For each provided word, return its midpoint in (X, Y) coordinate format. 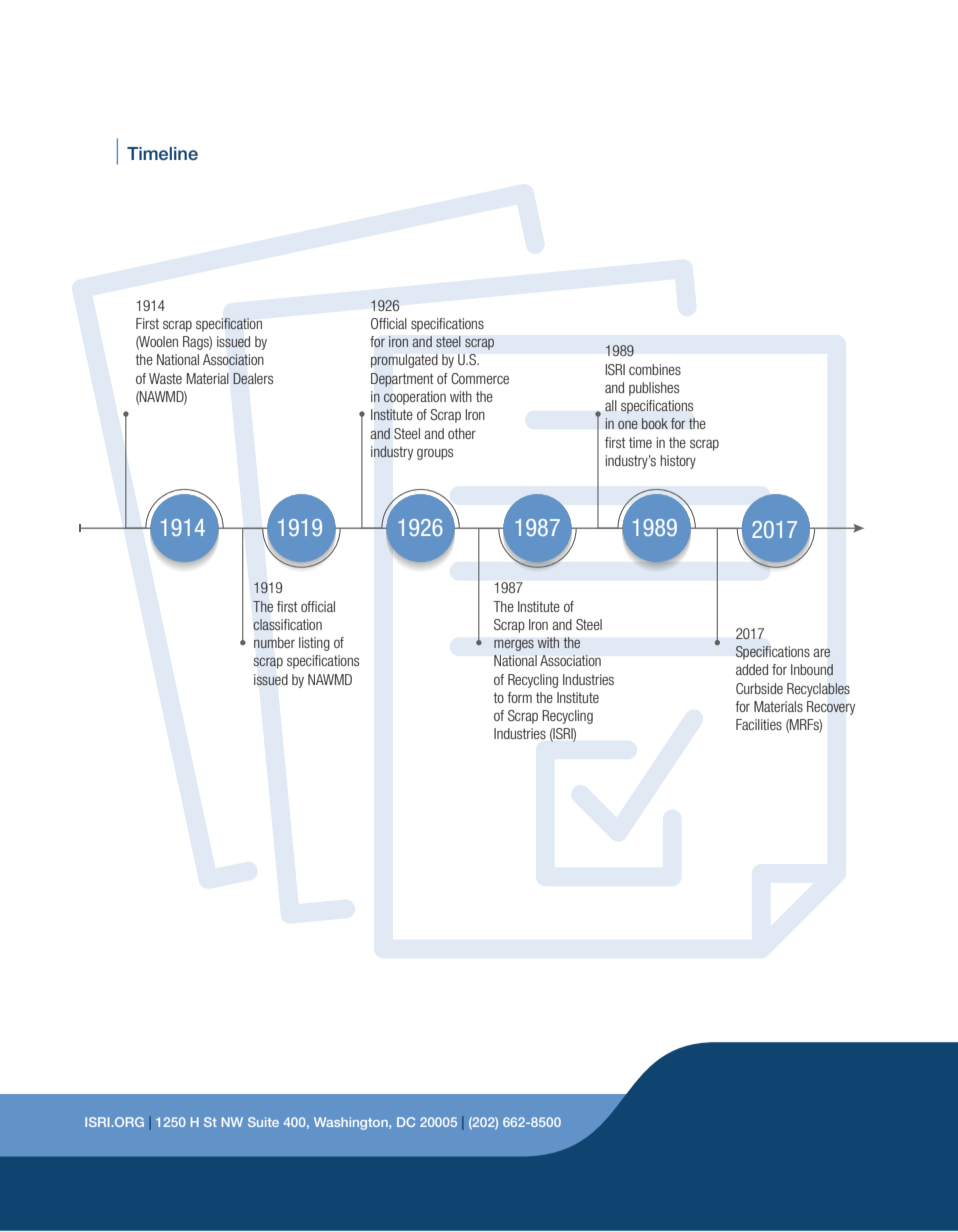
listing (314, 644)
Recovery (831, 708)
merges (514, 645)
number (274, 642)
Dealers (253, 378)
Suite (263, 1122)
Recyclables (818, 690)
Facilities (759, 724)
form (520, 697)
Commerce (480, 378)
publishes (654, 389)
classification (287, 625)
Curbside (759, 688)
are (821, 652)
